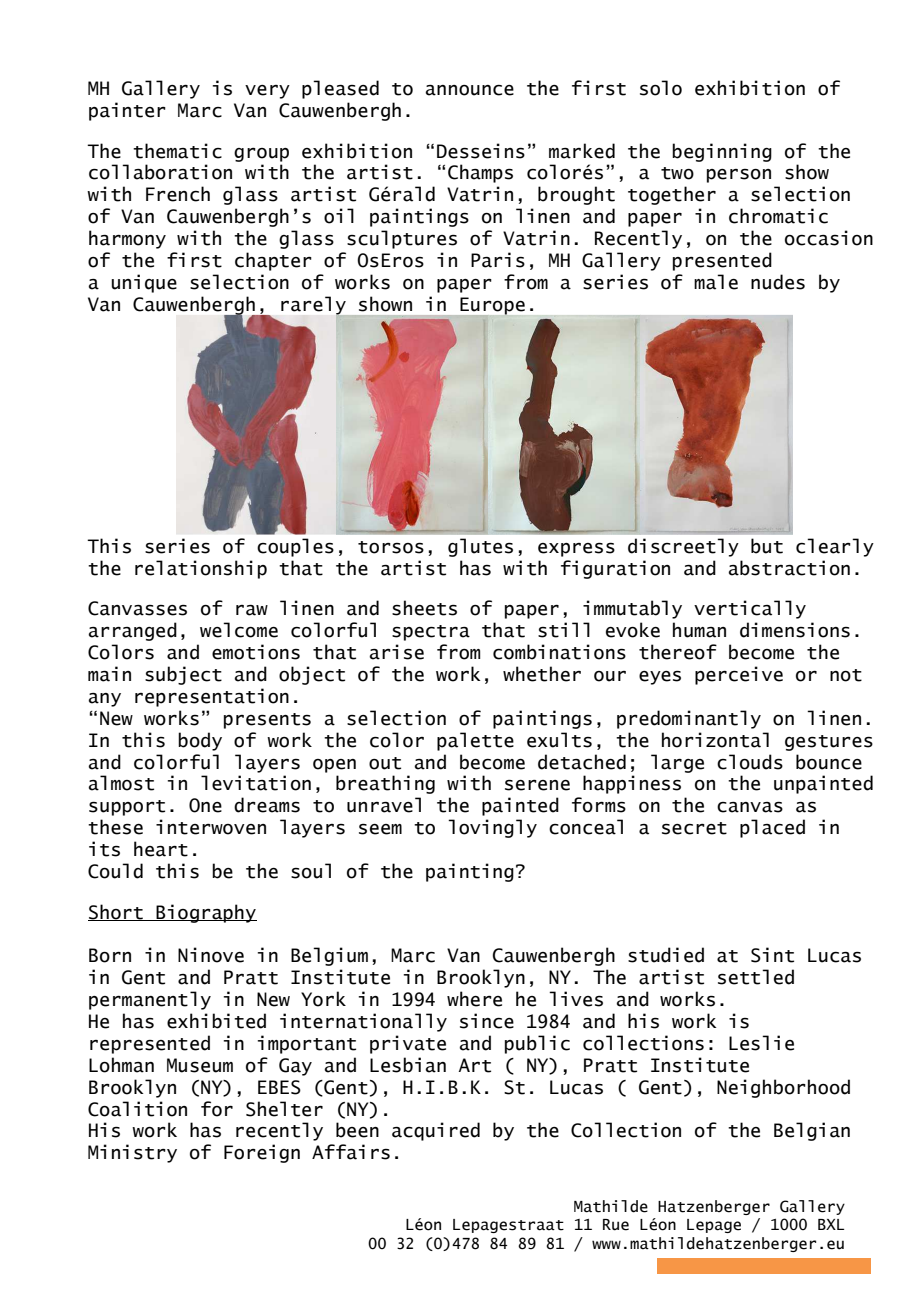 The height and width of the page is (1308, 924). I want to click on announce, so click(469, 90).
